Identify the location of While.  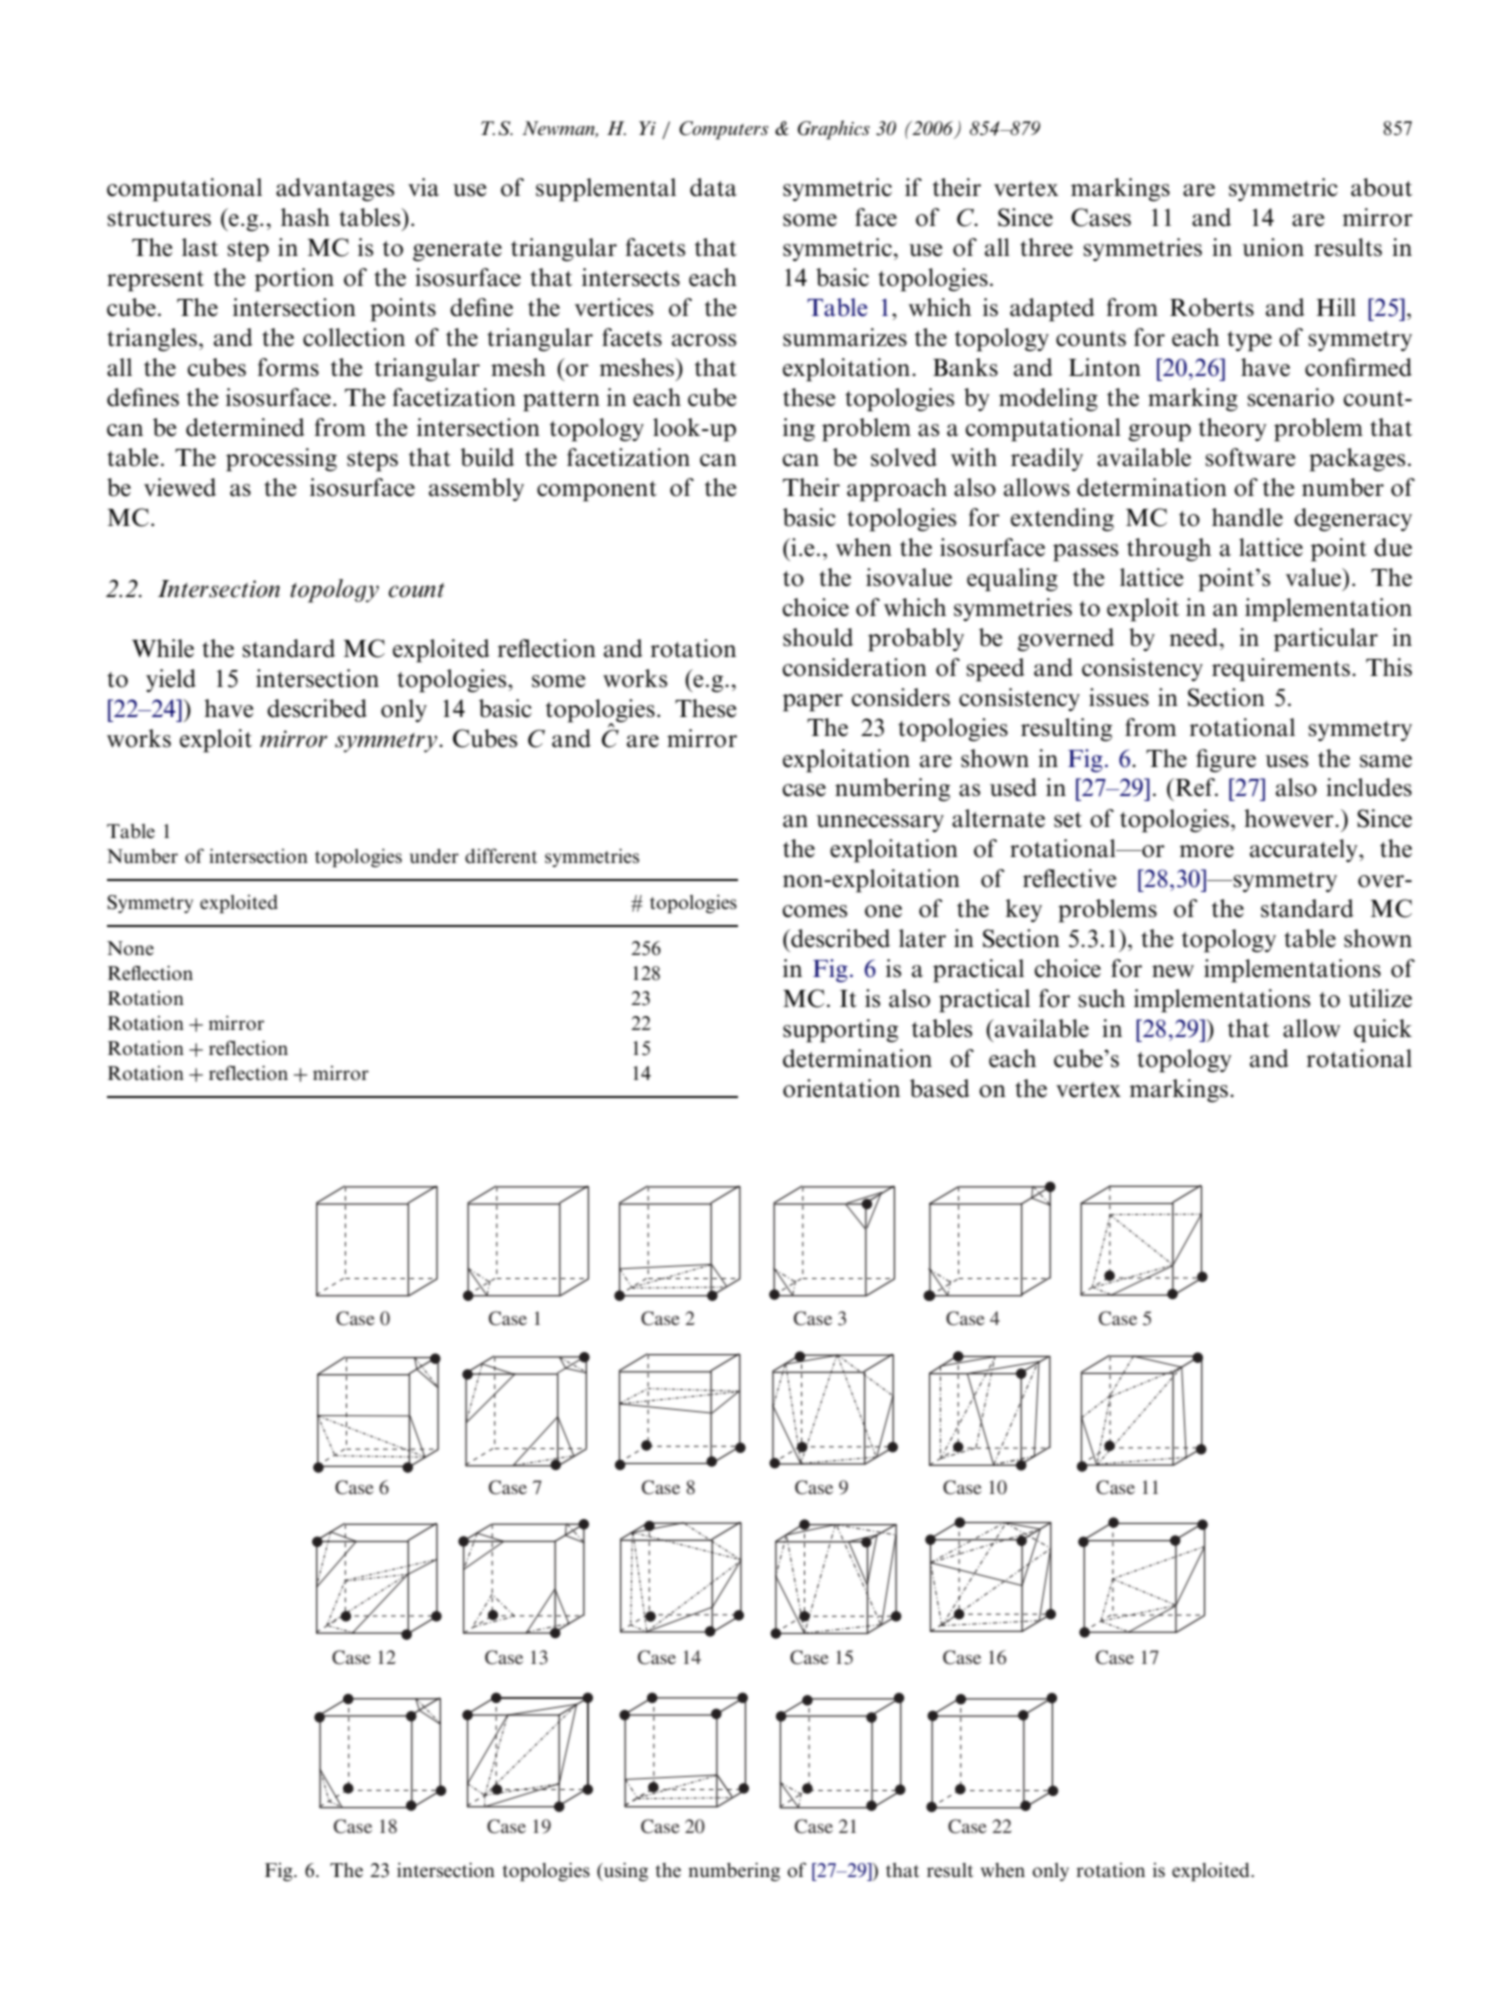
(163, 648).
